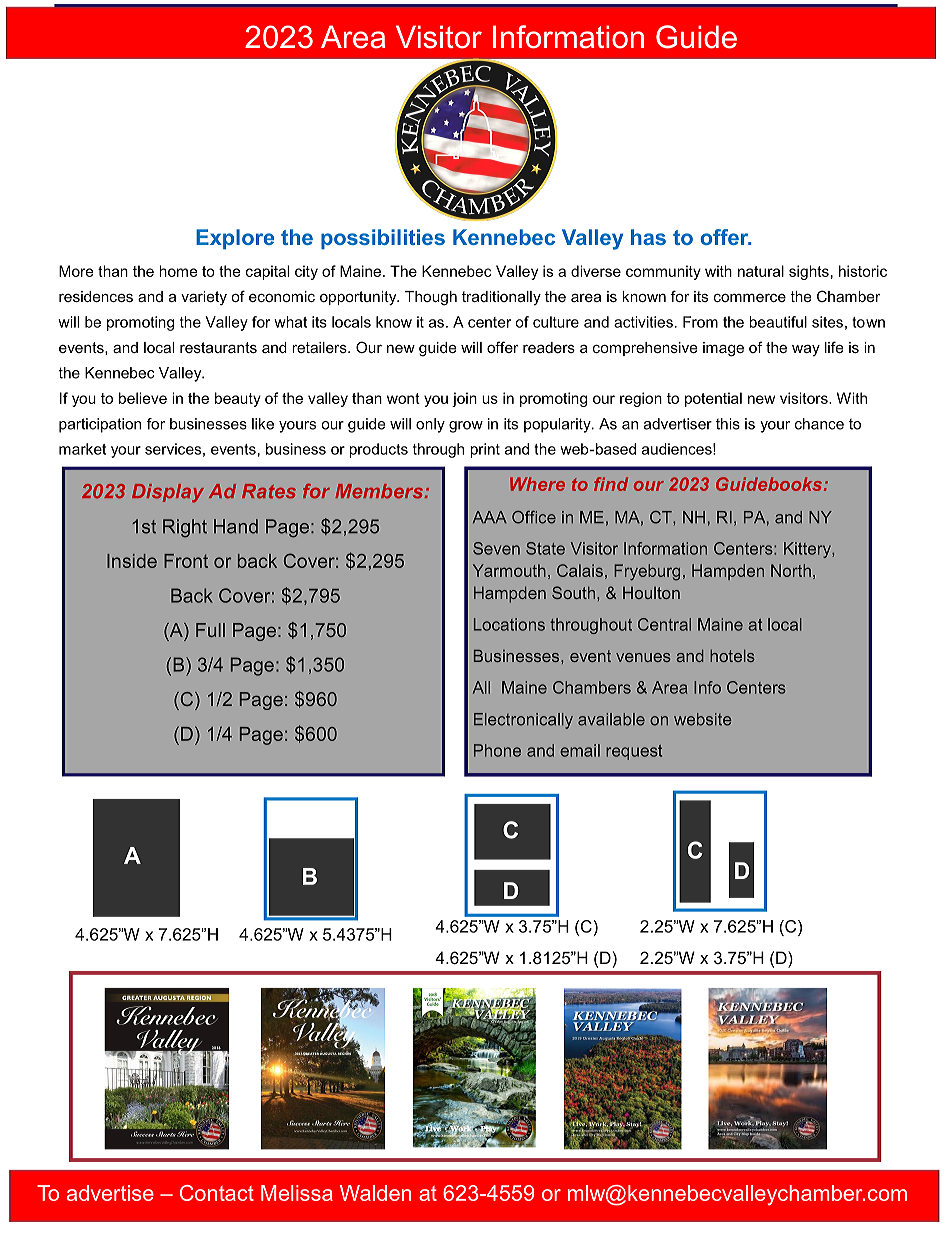  I want to click on Full, so click(210, 630).
